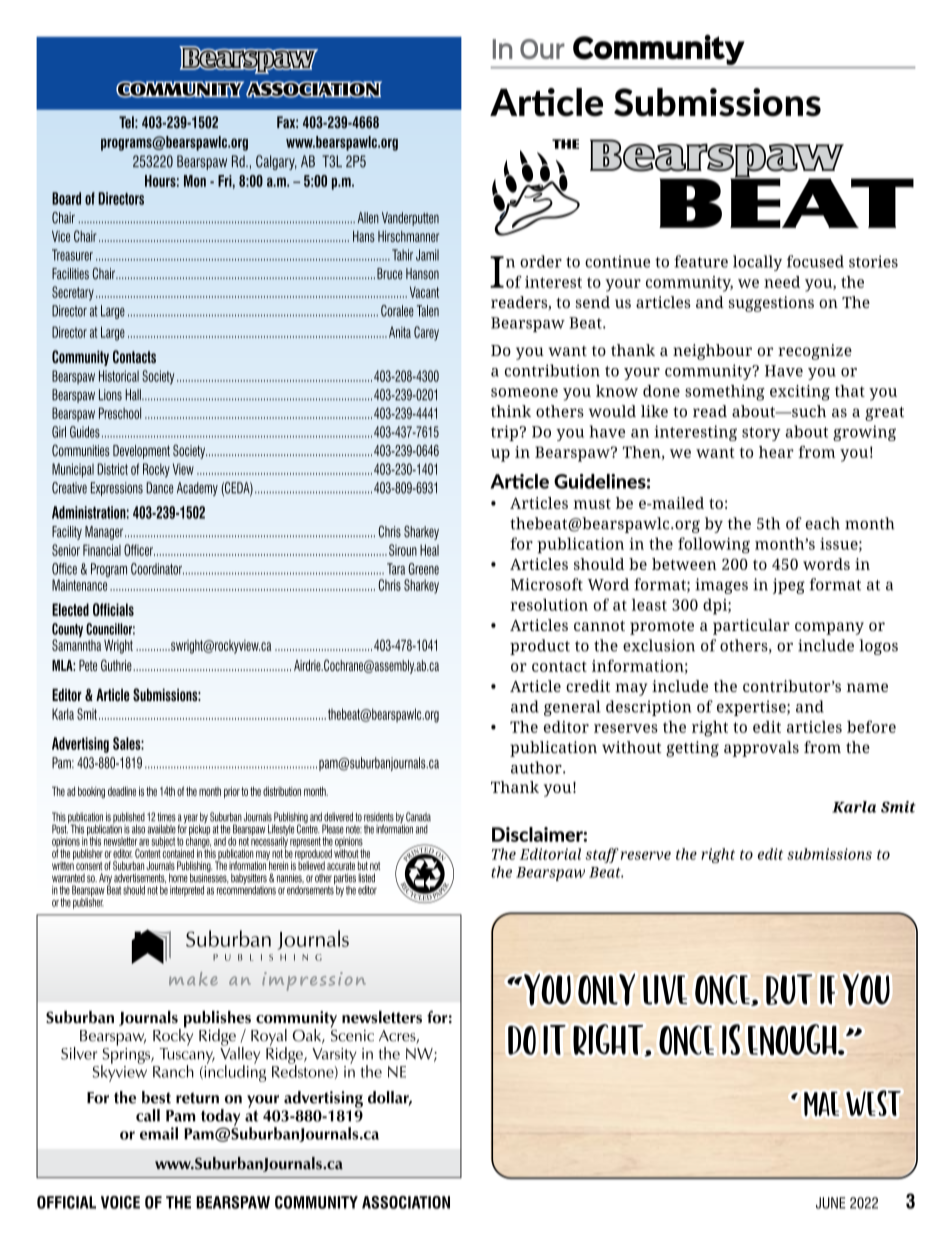  I want to click on each, so click(823, 523).
